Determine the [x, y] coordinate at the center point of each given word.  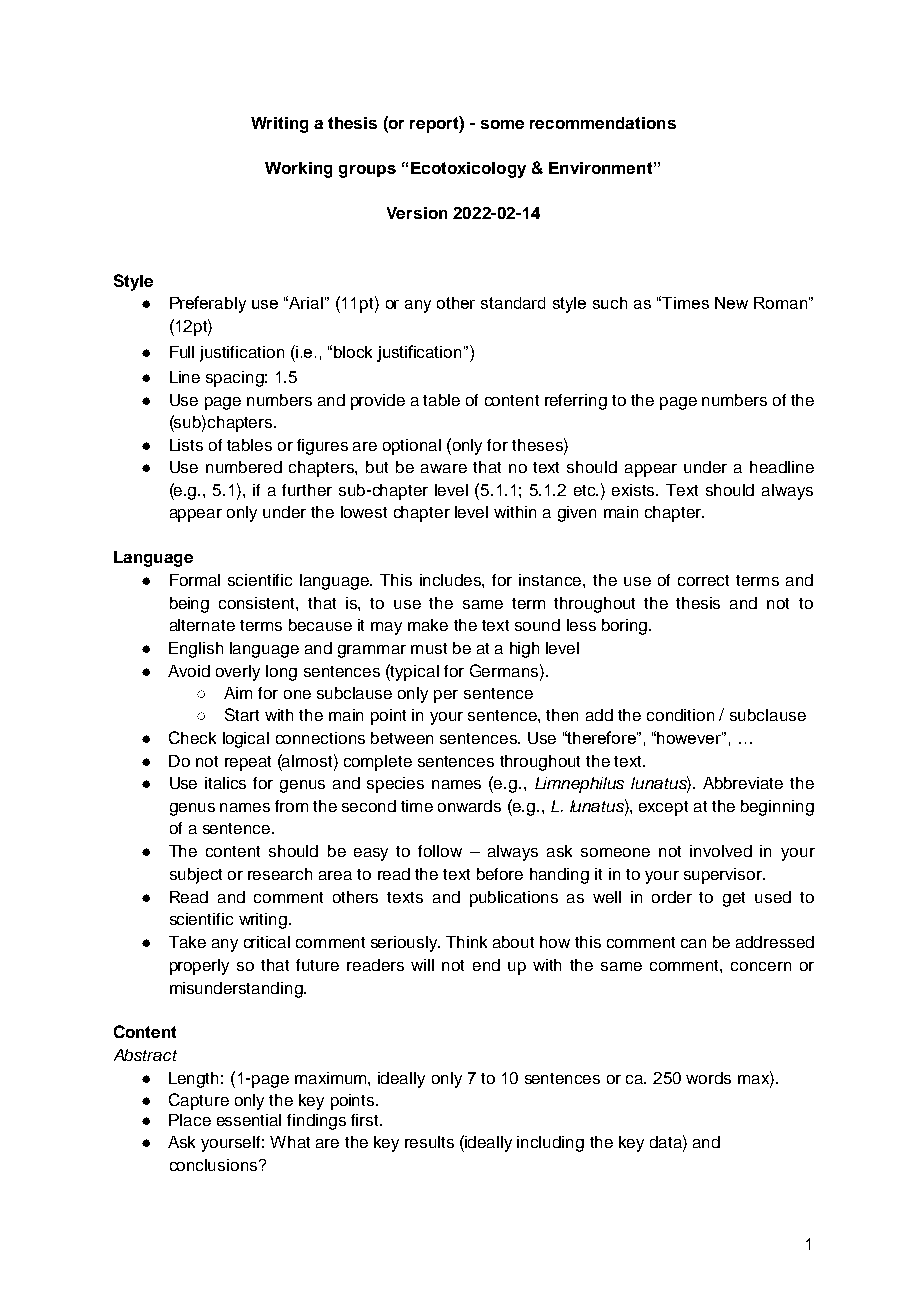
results [429, 1142]
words [708, 1078]
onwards [469, 806]
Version [417, 213]
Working [298, 170]
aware [444, 468]
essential [249, 1120]
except [663, 808]
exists [635, 490]
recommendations [603, 123]
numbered [244, 467]
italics [225, 783]
